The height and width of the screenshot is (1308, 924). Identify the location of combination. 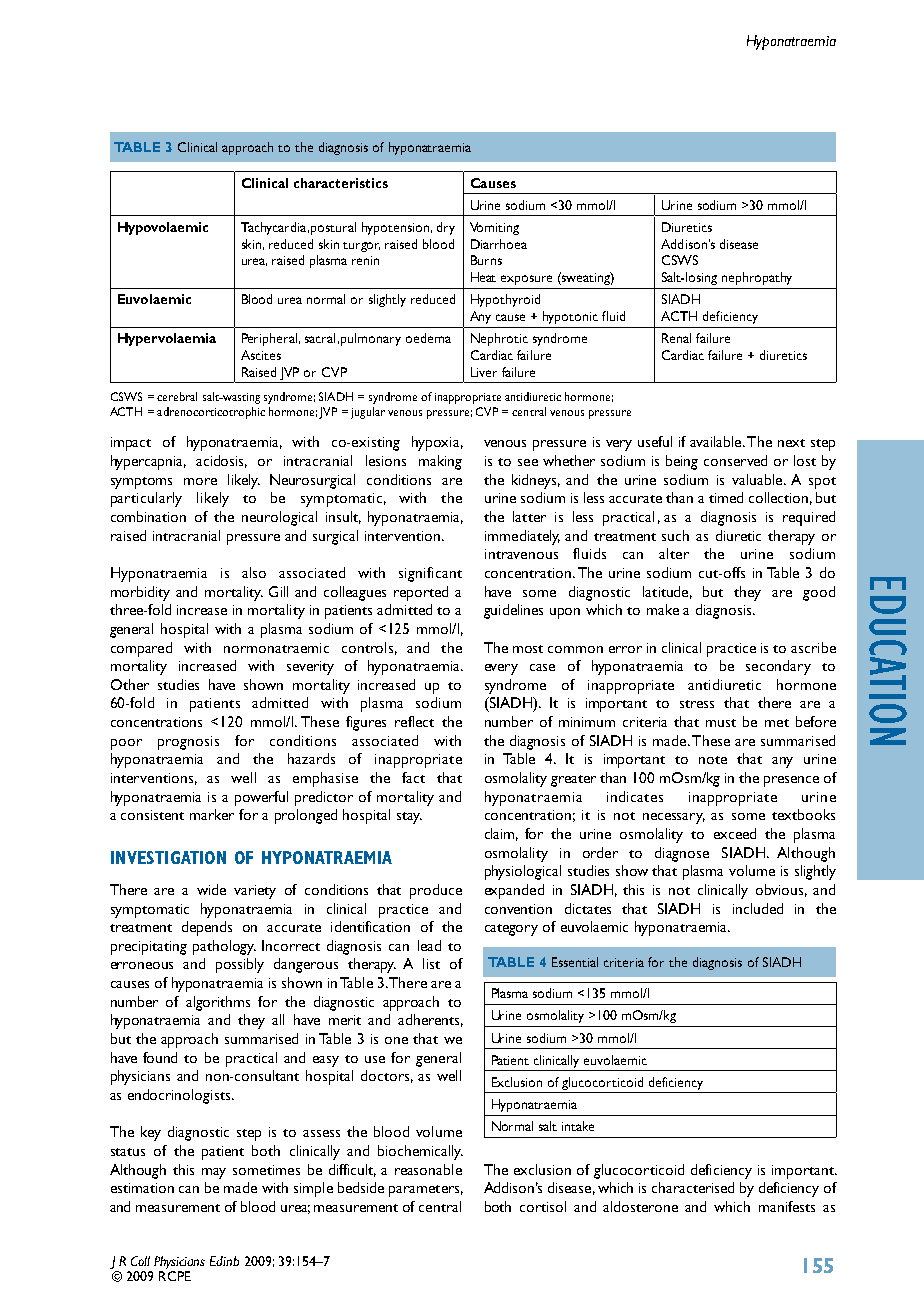
(148, 516).
